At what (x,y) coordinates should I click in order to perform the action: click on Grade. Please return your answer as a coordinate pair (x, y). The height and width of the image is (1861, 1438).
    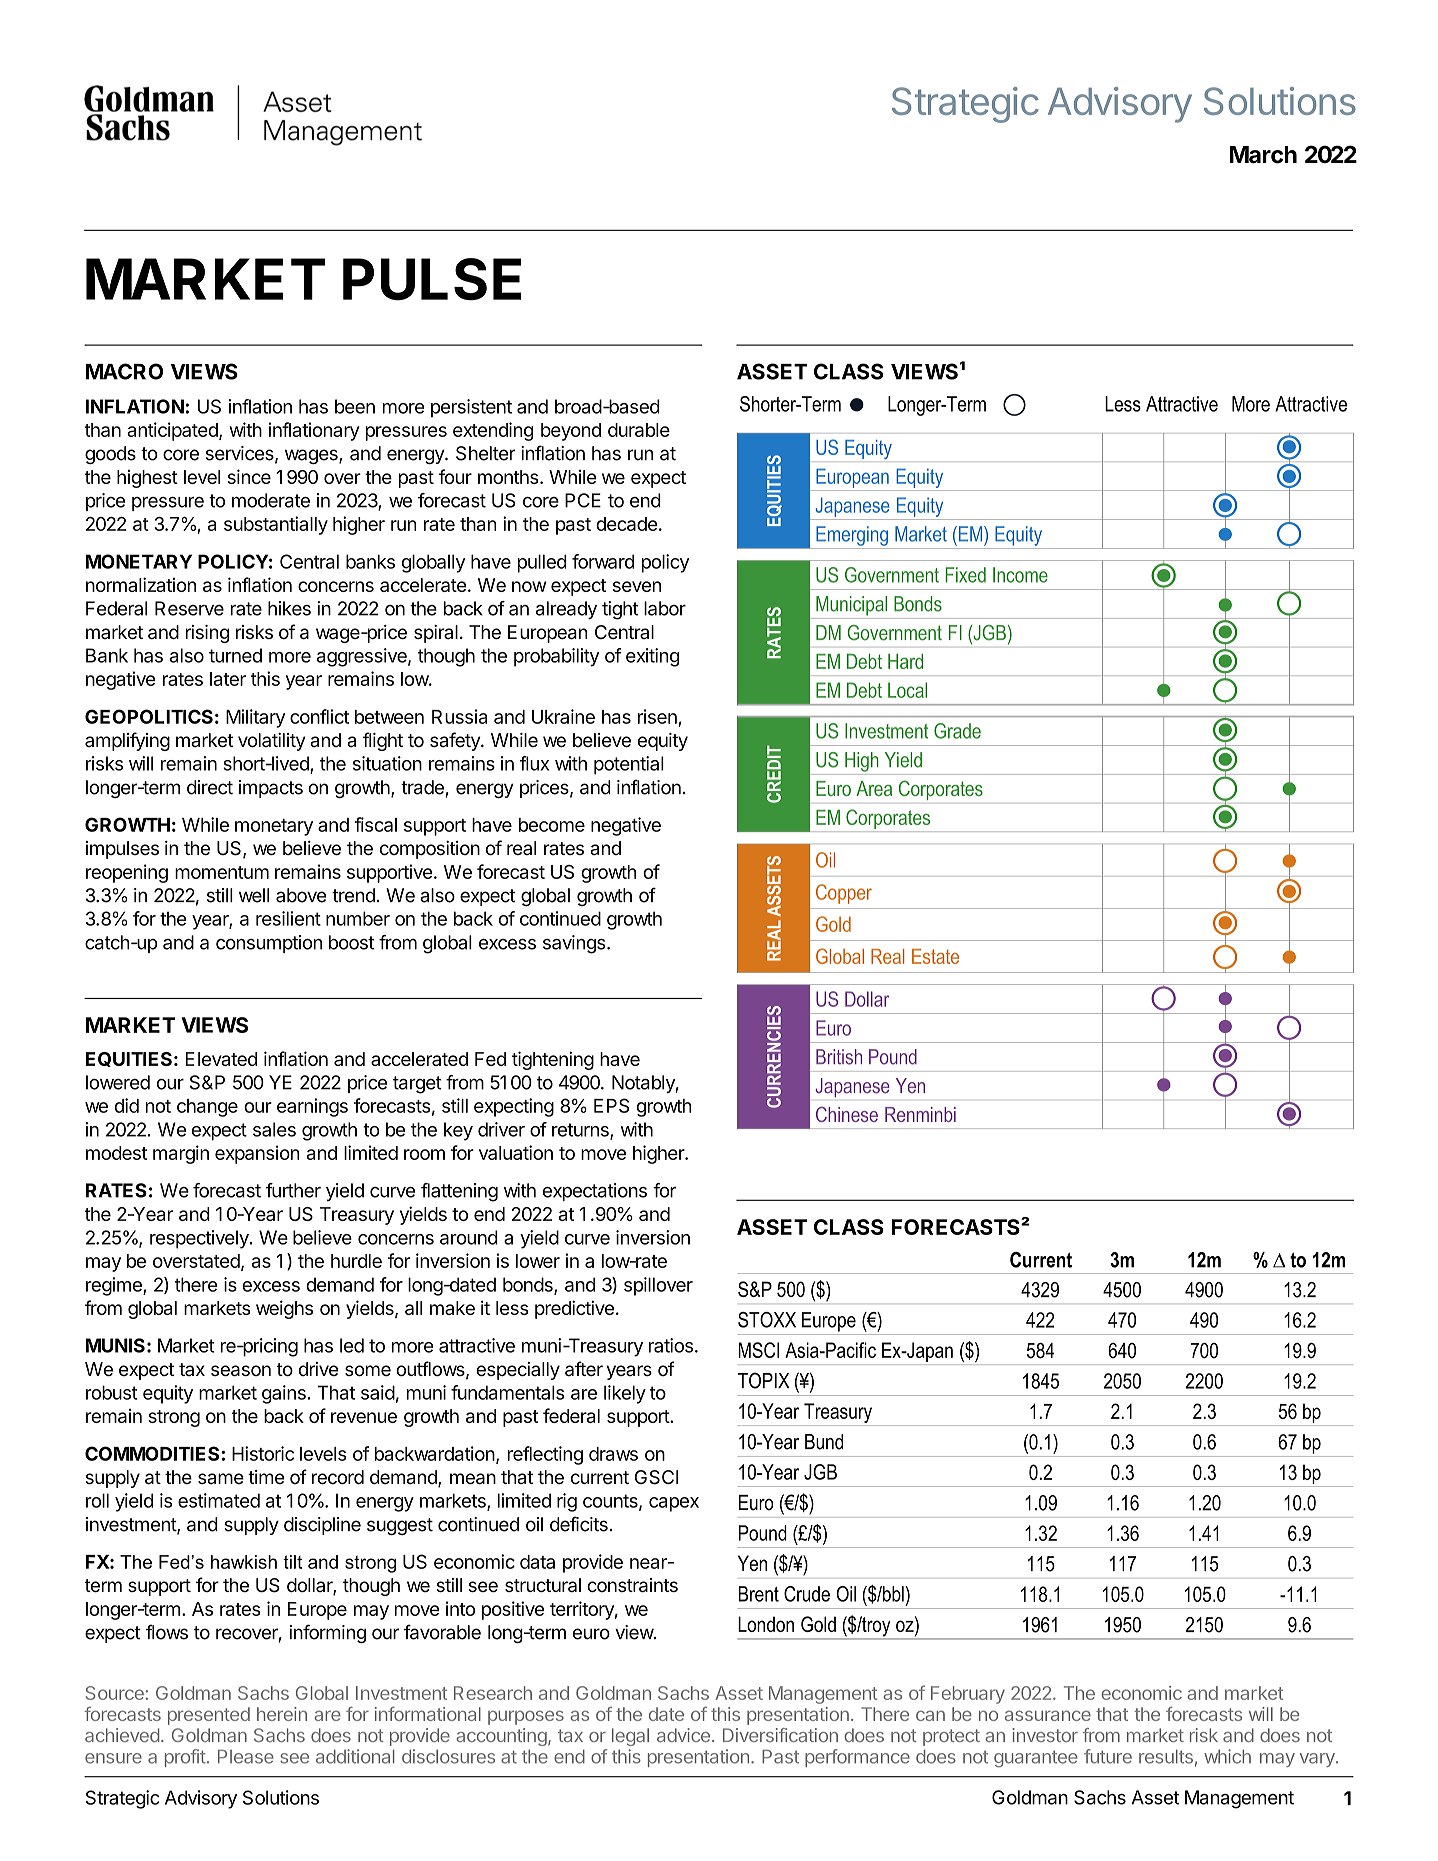
    Looking at the image, I should click on (957, 731).
